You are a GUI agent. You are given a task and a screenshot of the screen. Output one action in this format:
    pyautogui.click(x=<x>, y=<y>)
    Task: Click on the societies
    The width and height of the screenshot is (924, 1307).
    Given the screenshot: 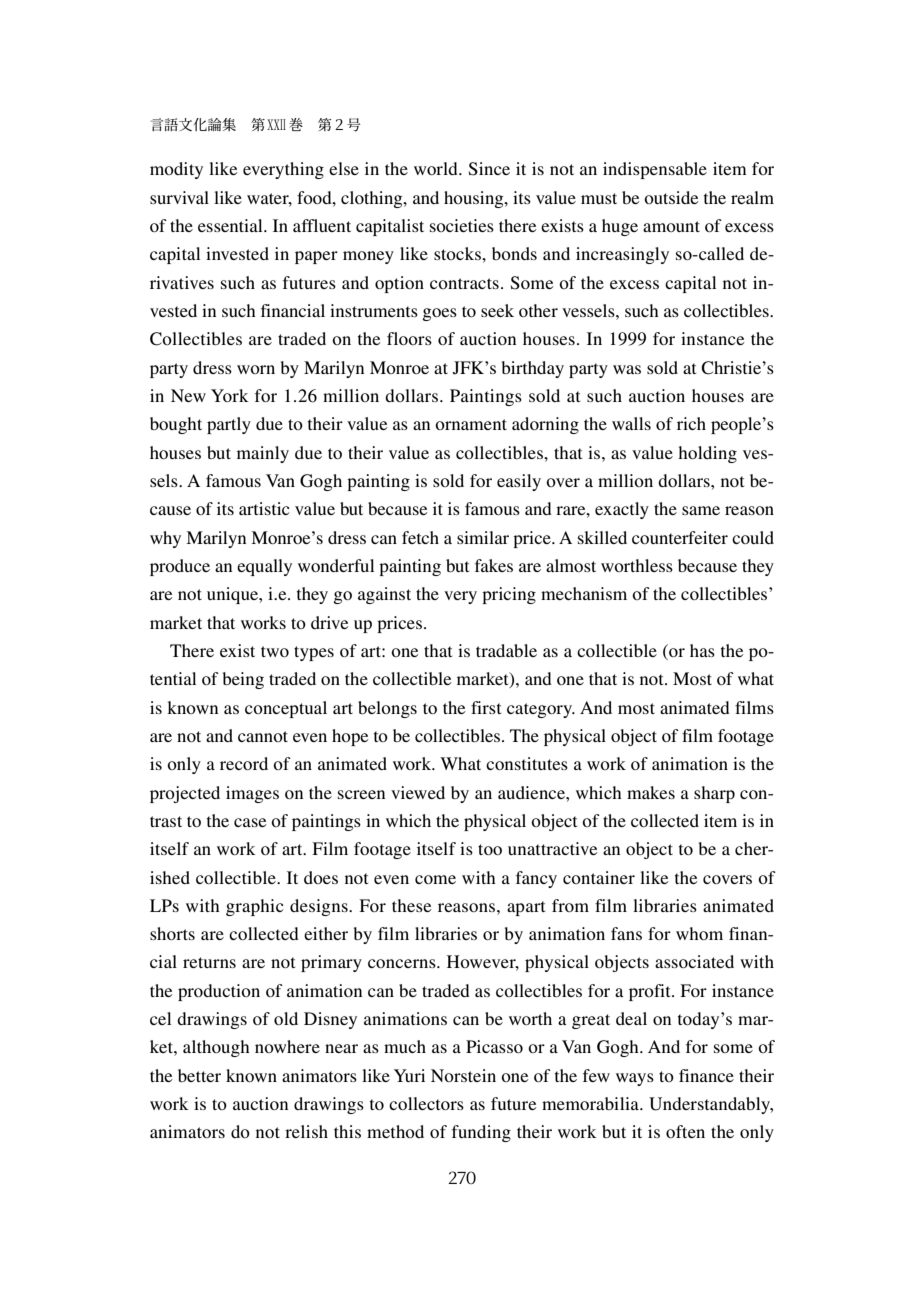 What is the action you would take?
    pyautogui.click(x=462, y=225)
